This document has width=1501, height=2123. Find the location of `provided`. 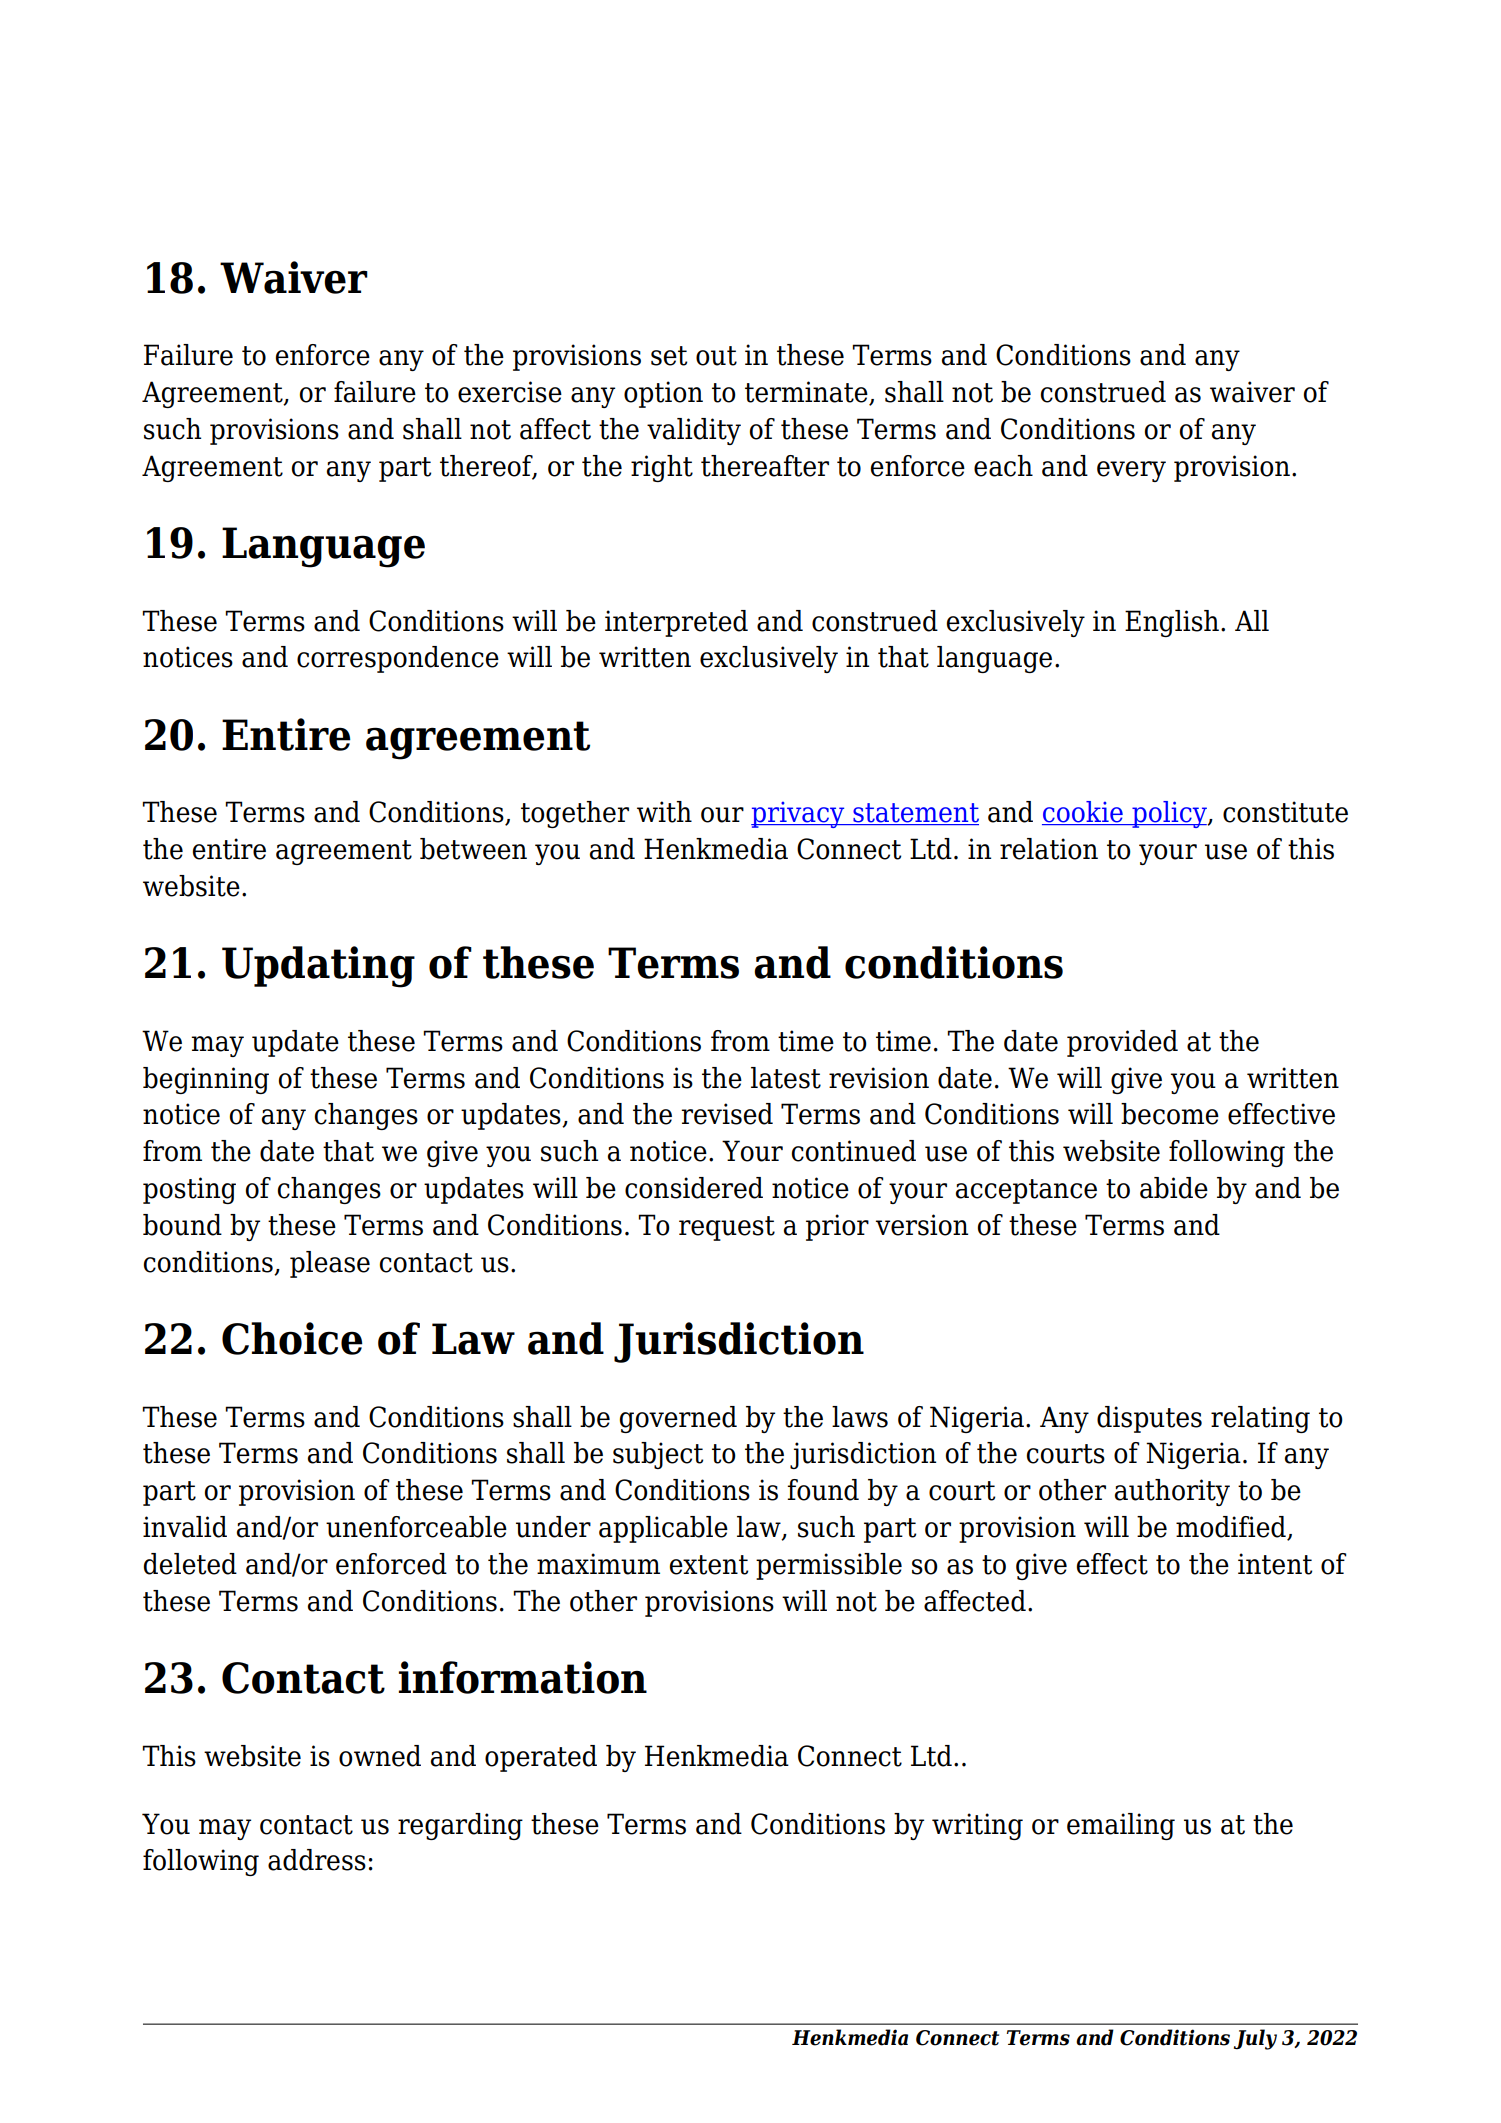

provided is located at coordinates (1122, 1043).
